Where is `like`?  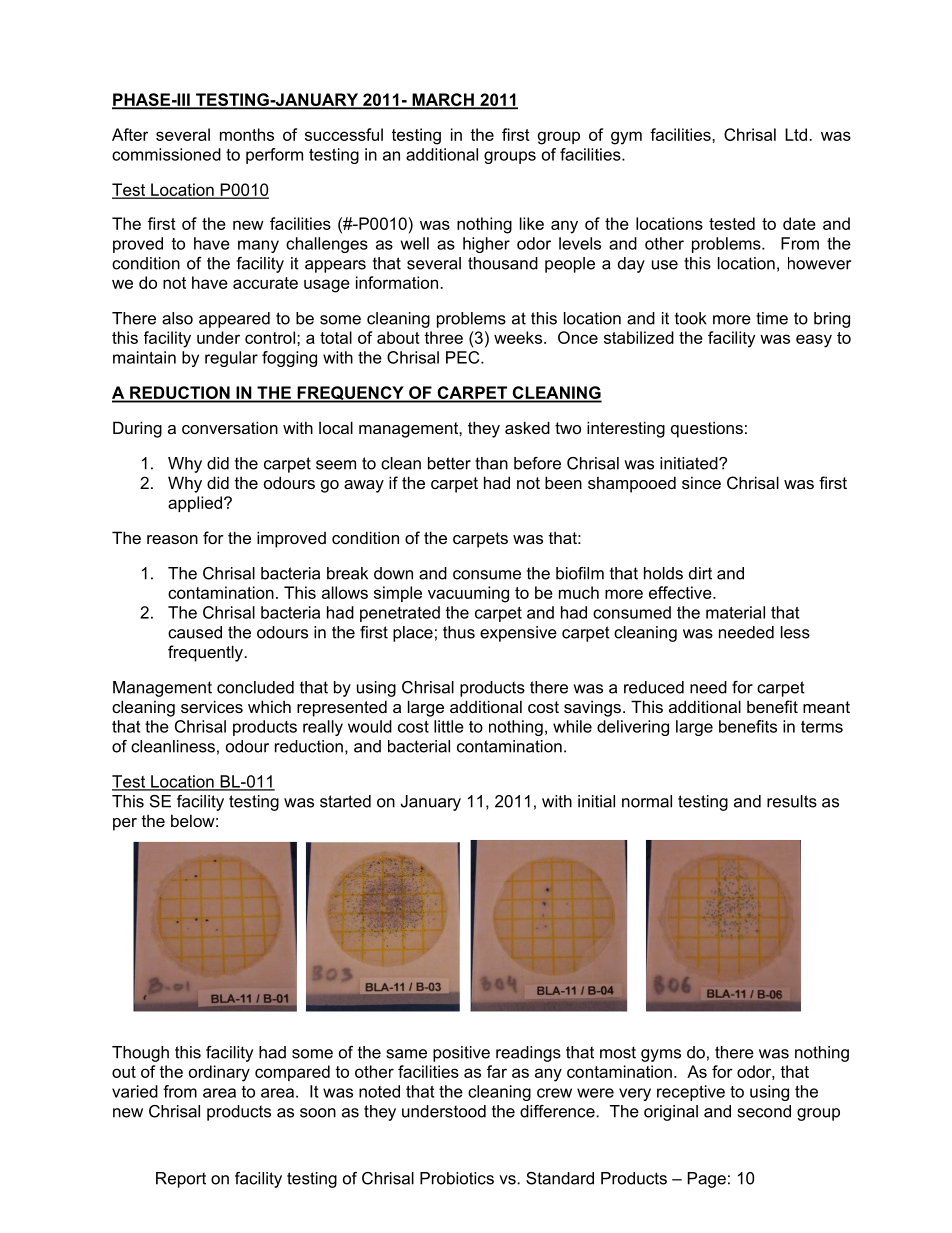
like is located at coordinates (532, 223).
